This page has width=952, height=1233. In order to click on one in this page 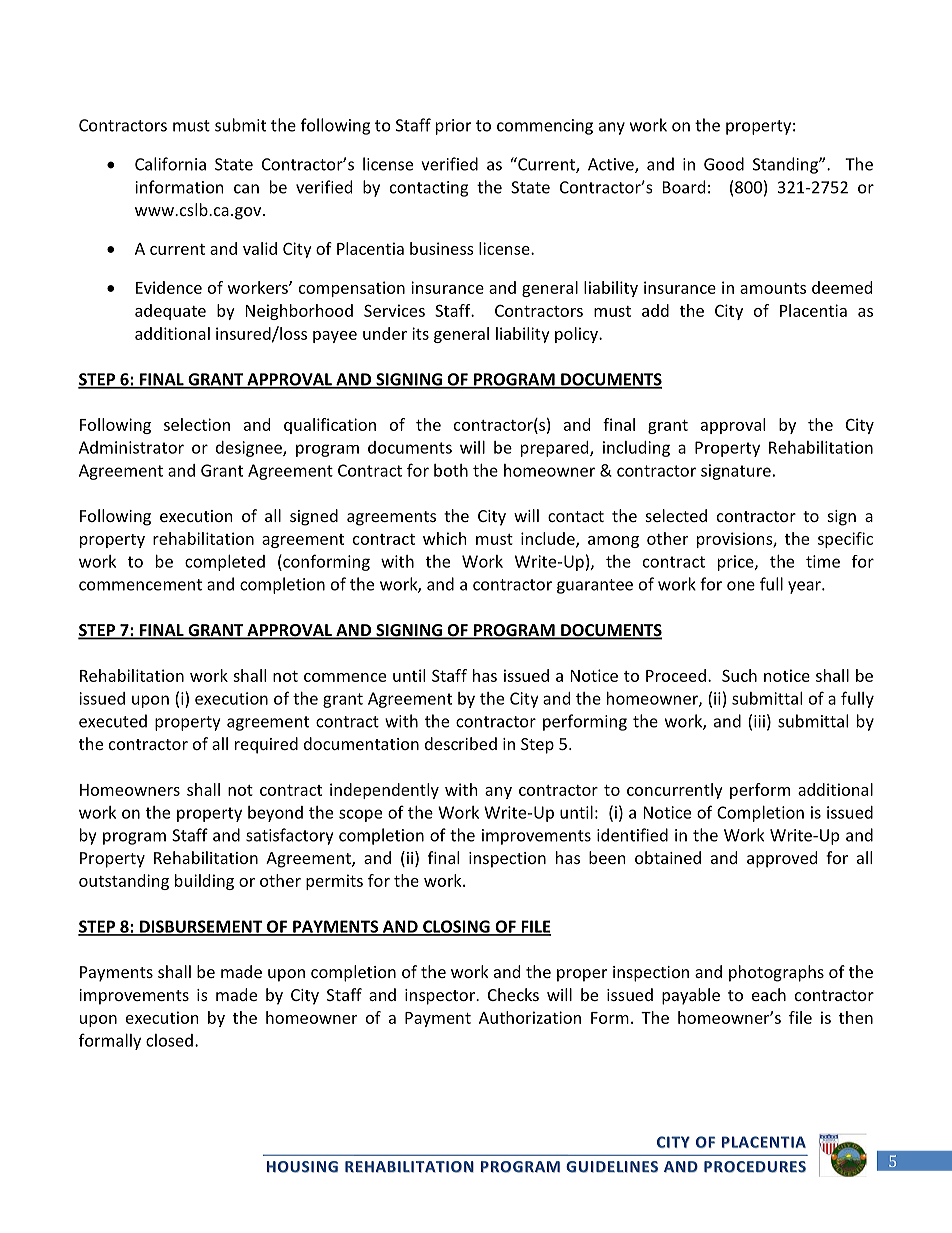, I will do `click(741, 586)`.
